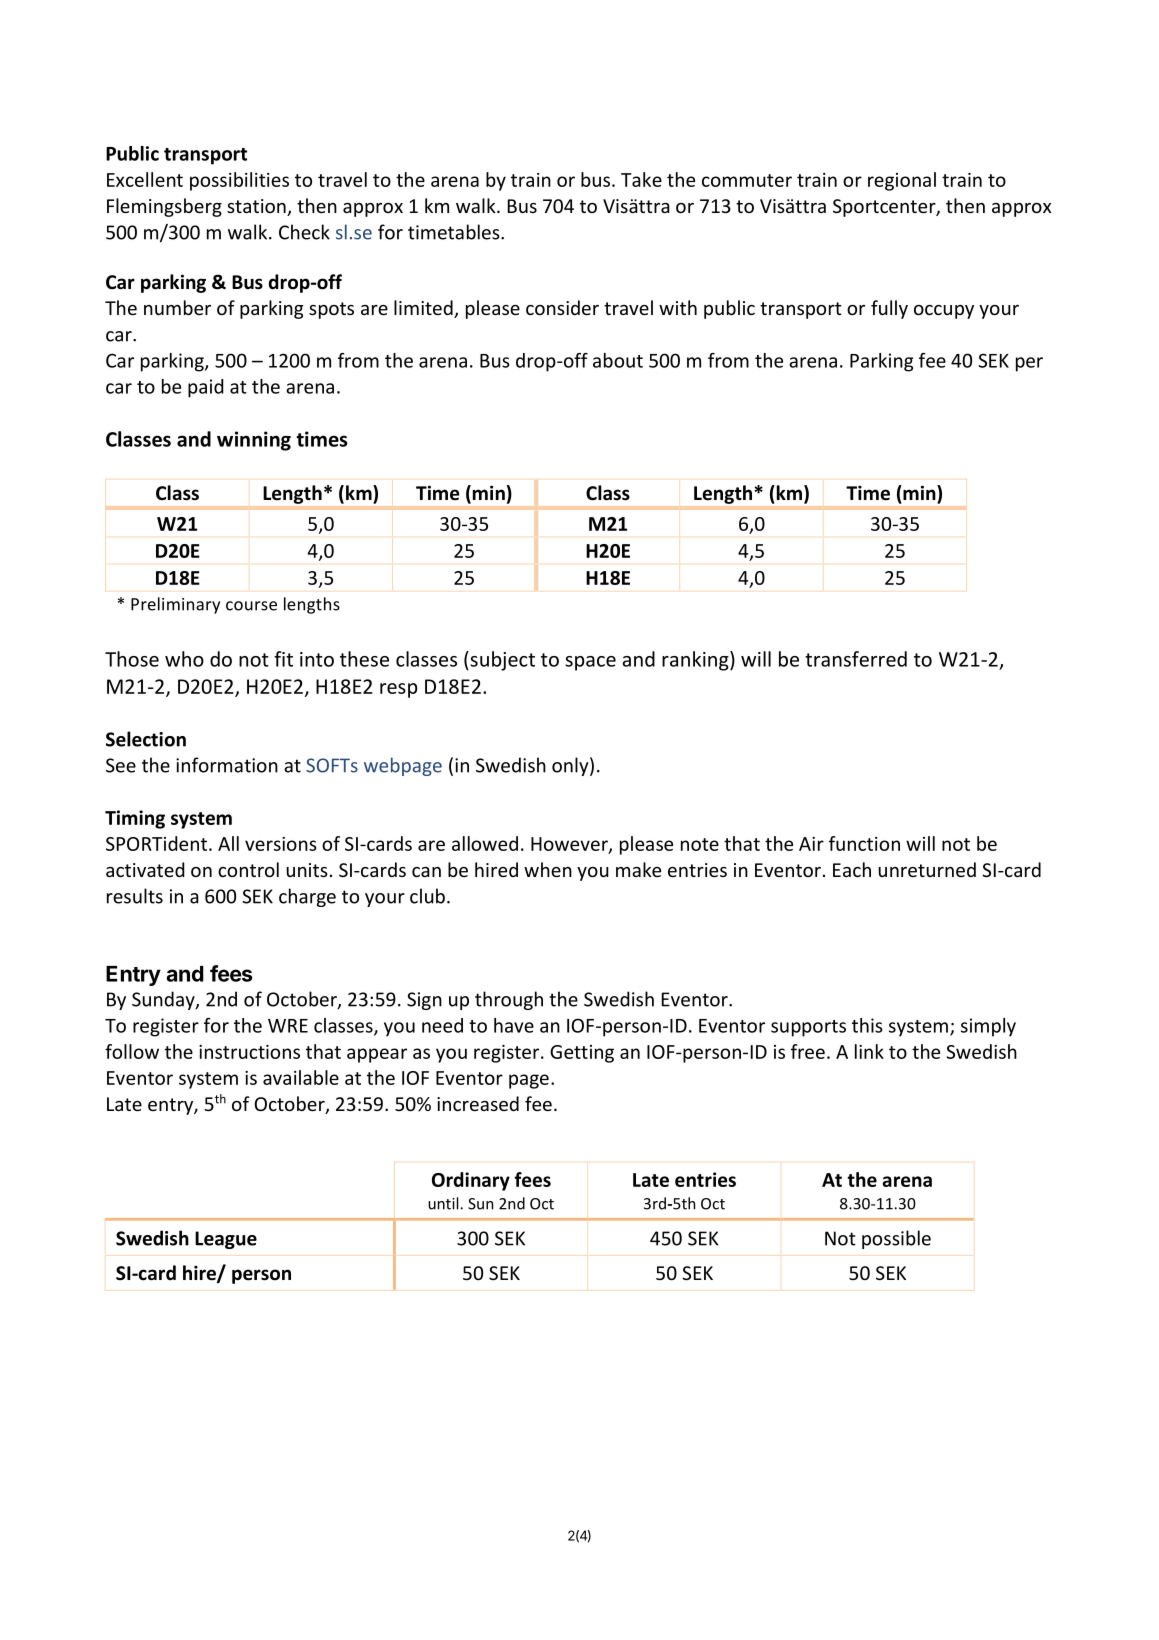 This page has height=1640, width=1159. I want to click on station, so click(257, 207).
